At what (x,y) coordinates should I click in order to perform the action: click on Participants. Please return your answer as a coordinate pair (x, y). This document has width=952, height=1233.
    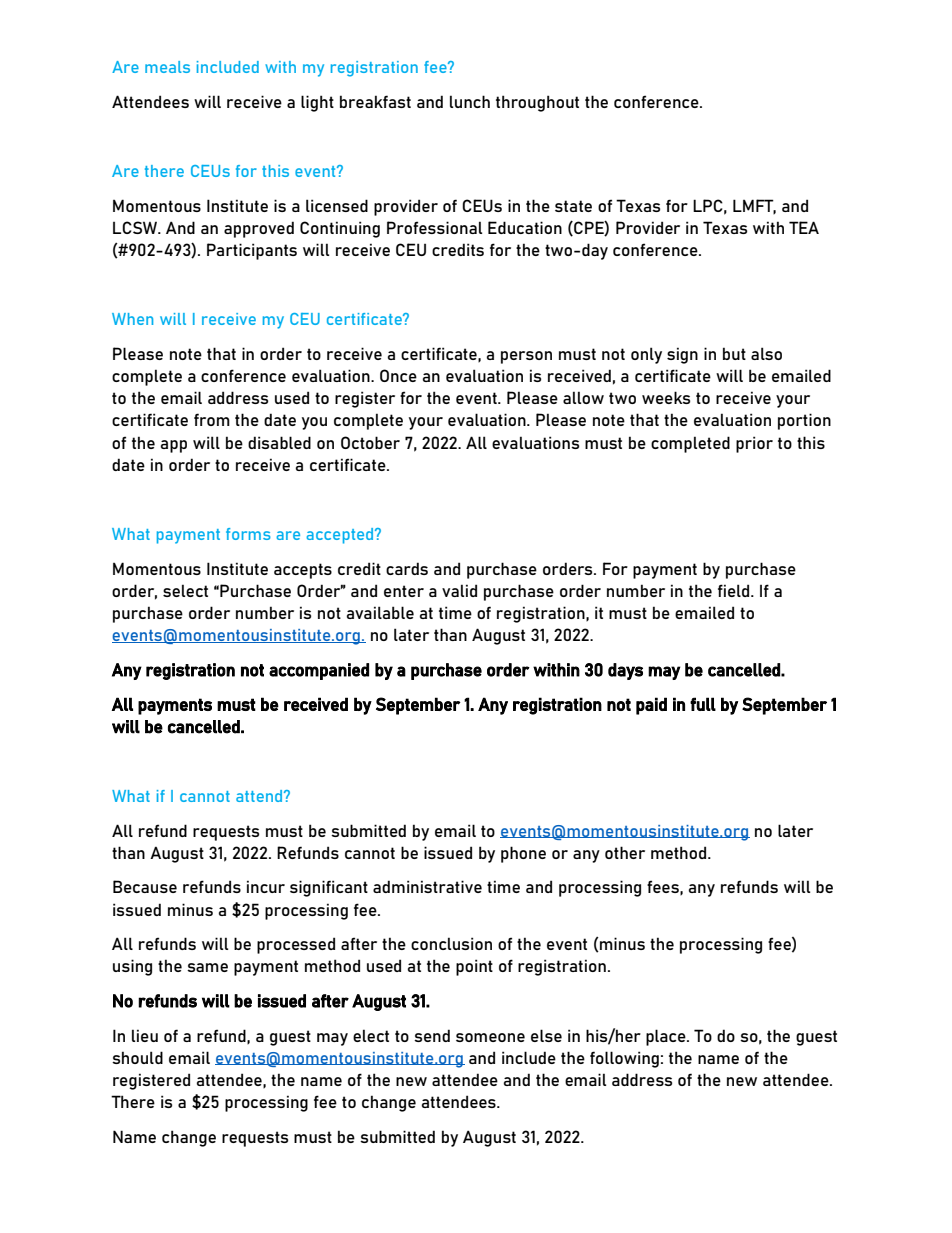
    Looking at the image, I should click on (252, 251).
